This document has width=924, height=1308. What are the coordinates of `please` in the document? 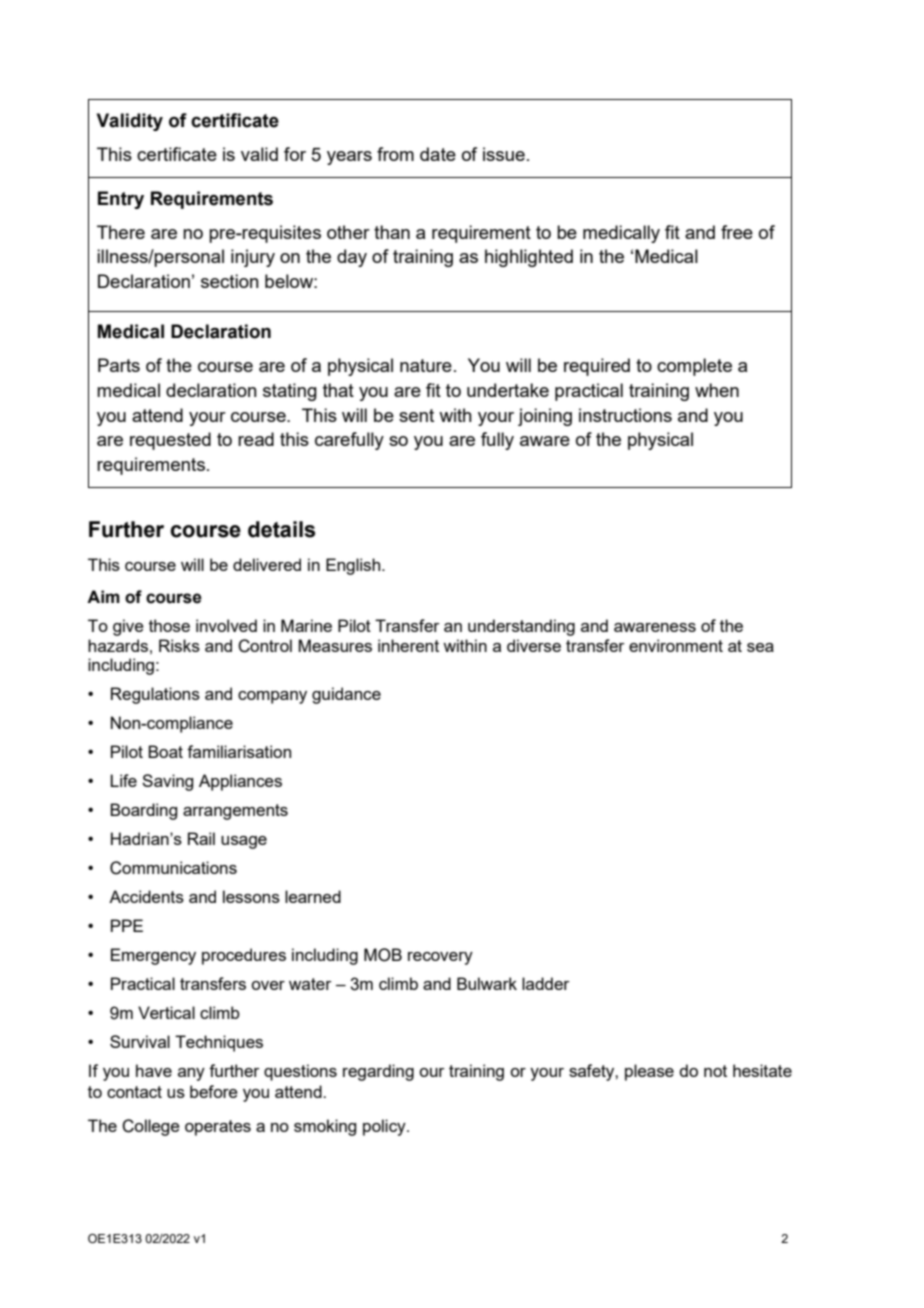 It's located at (649, 1072).
